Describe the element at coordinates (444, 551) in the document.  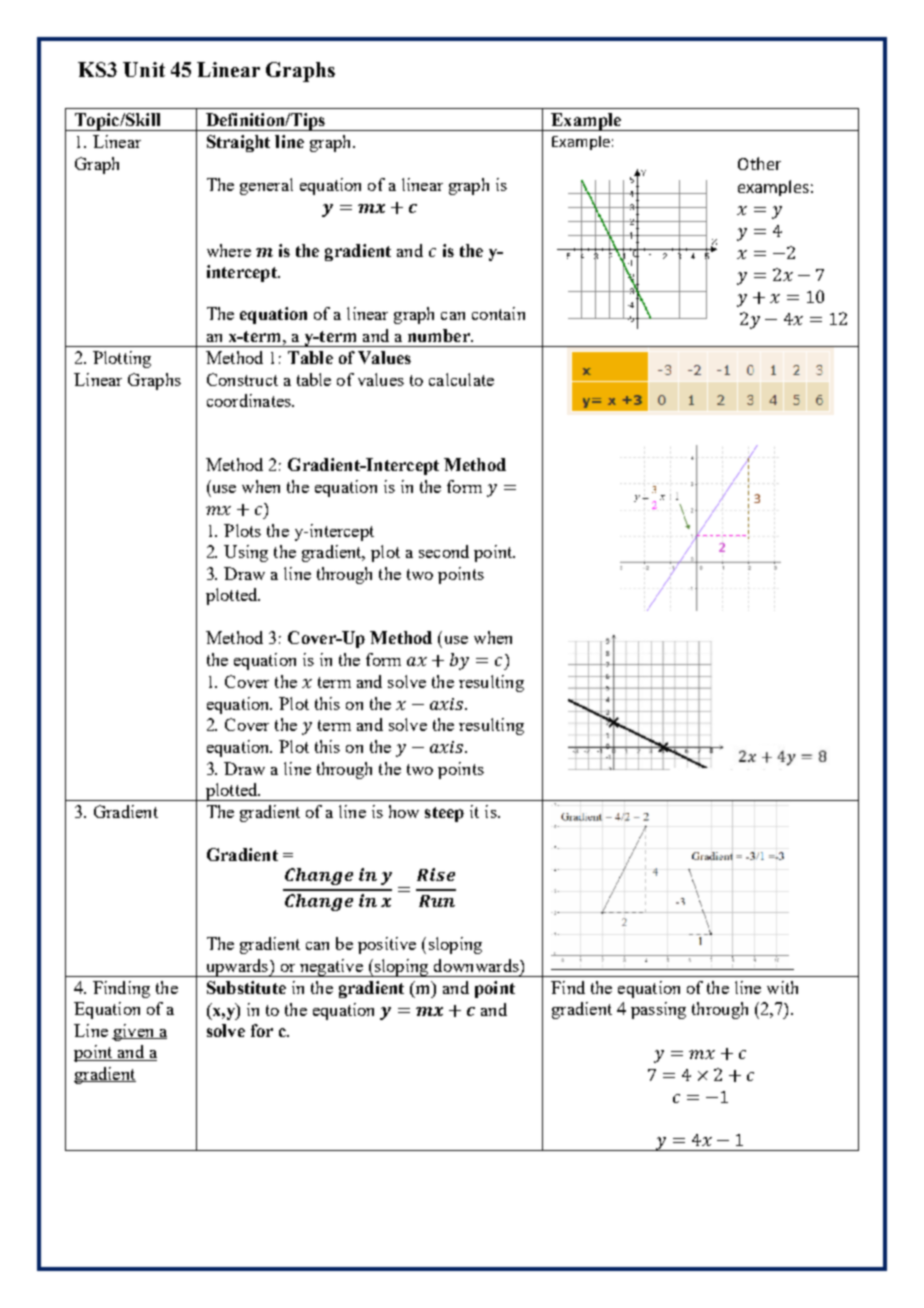
I see `second` at that location.
